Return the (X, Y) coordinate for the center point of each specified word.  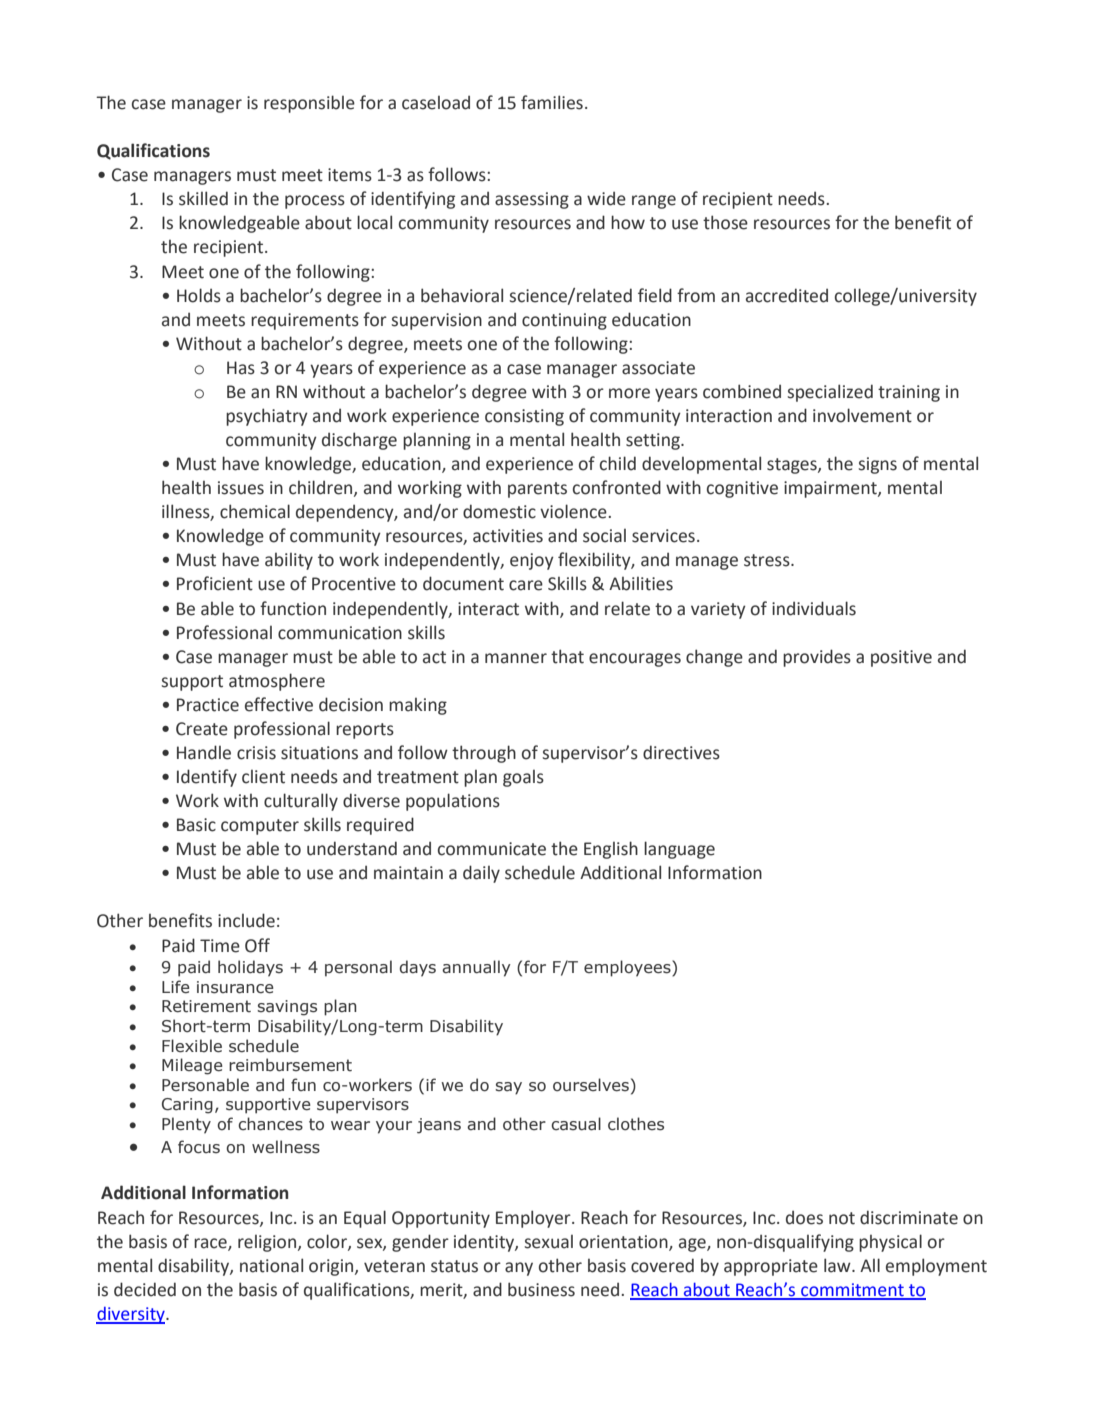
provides (817, 658)
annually (476, 968)
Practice (208, 705)
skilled (203, 198)
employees (628, 968)
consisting (524, 417)
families (552, 102)
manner (516, 658)
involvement (862, 415)
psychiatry (267, 417)
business (541, 1289)
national (271, 1265)
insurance (235, 987)
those (725, 222)
